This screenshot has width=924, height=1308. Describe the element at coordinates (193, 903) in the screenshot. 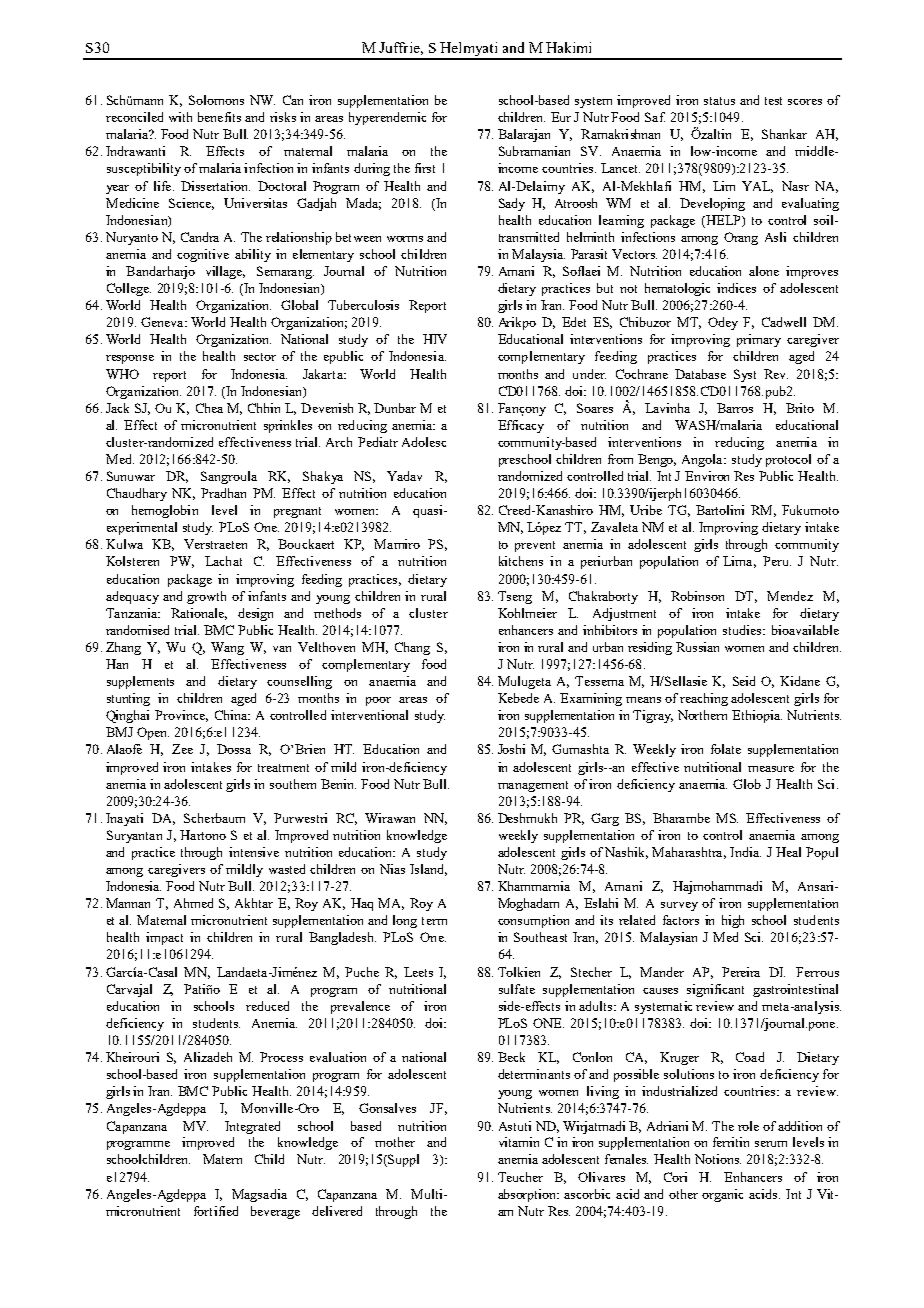

I see `Ahmed` at that location.
